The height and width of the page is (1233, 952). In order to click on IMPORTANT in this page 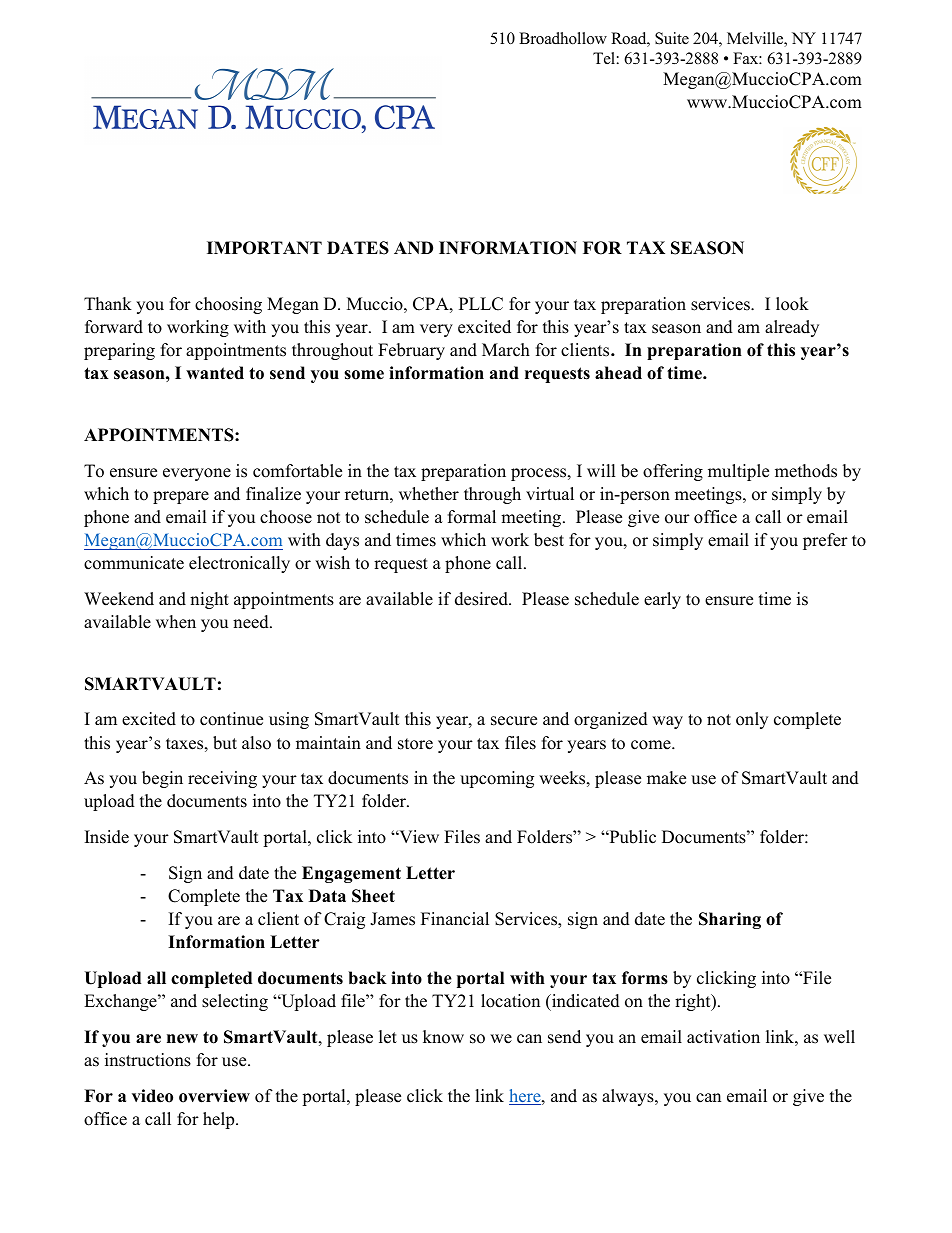, I will do `click(264, 248)`.
